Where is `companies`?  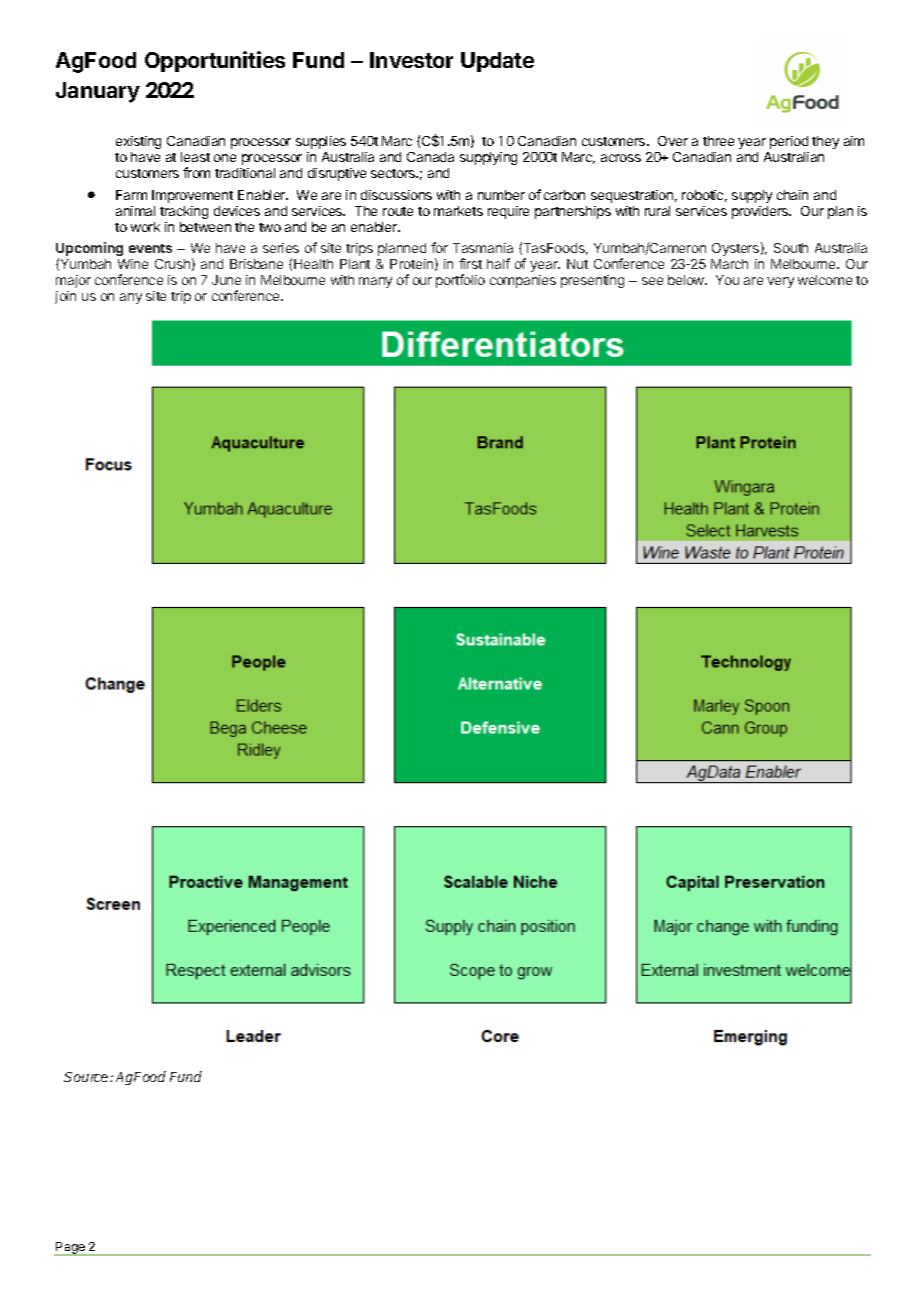
companies is located at coordinates (523, 281).
